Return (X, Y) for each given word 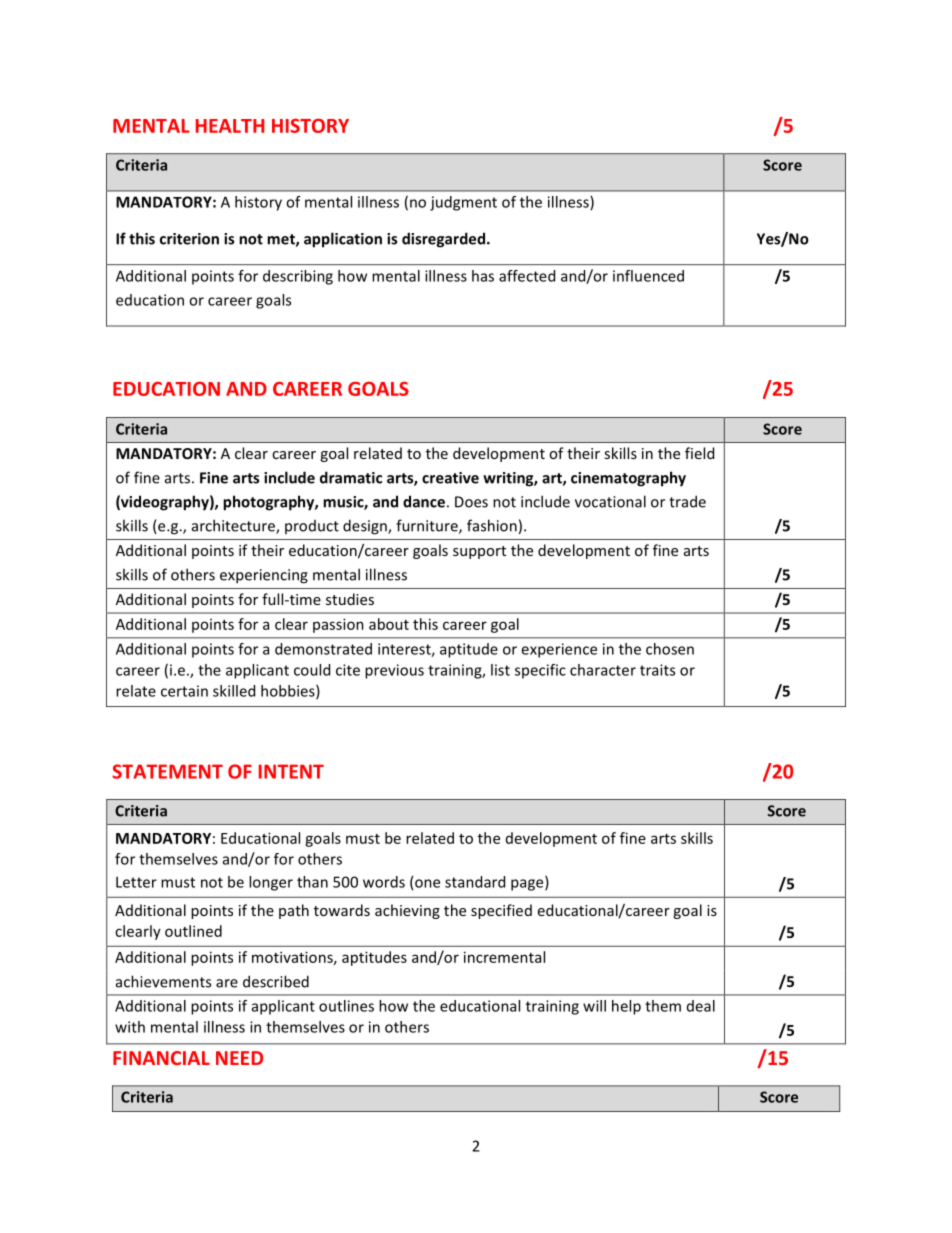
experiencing (264, 576)
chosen (670, 649)
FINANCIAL (161, 1058)
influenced (648, 276)
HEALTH (230, 126)
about (389, 624)
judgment (463, 203)
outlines (346, 1006)
